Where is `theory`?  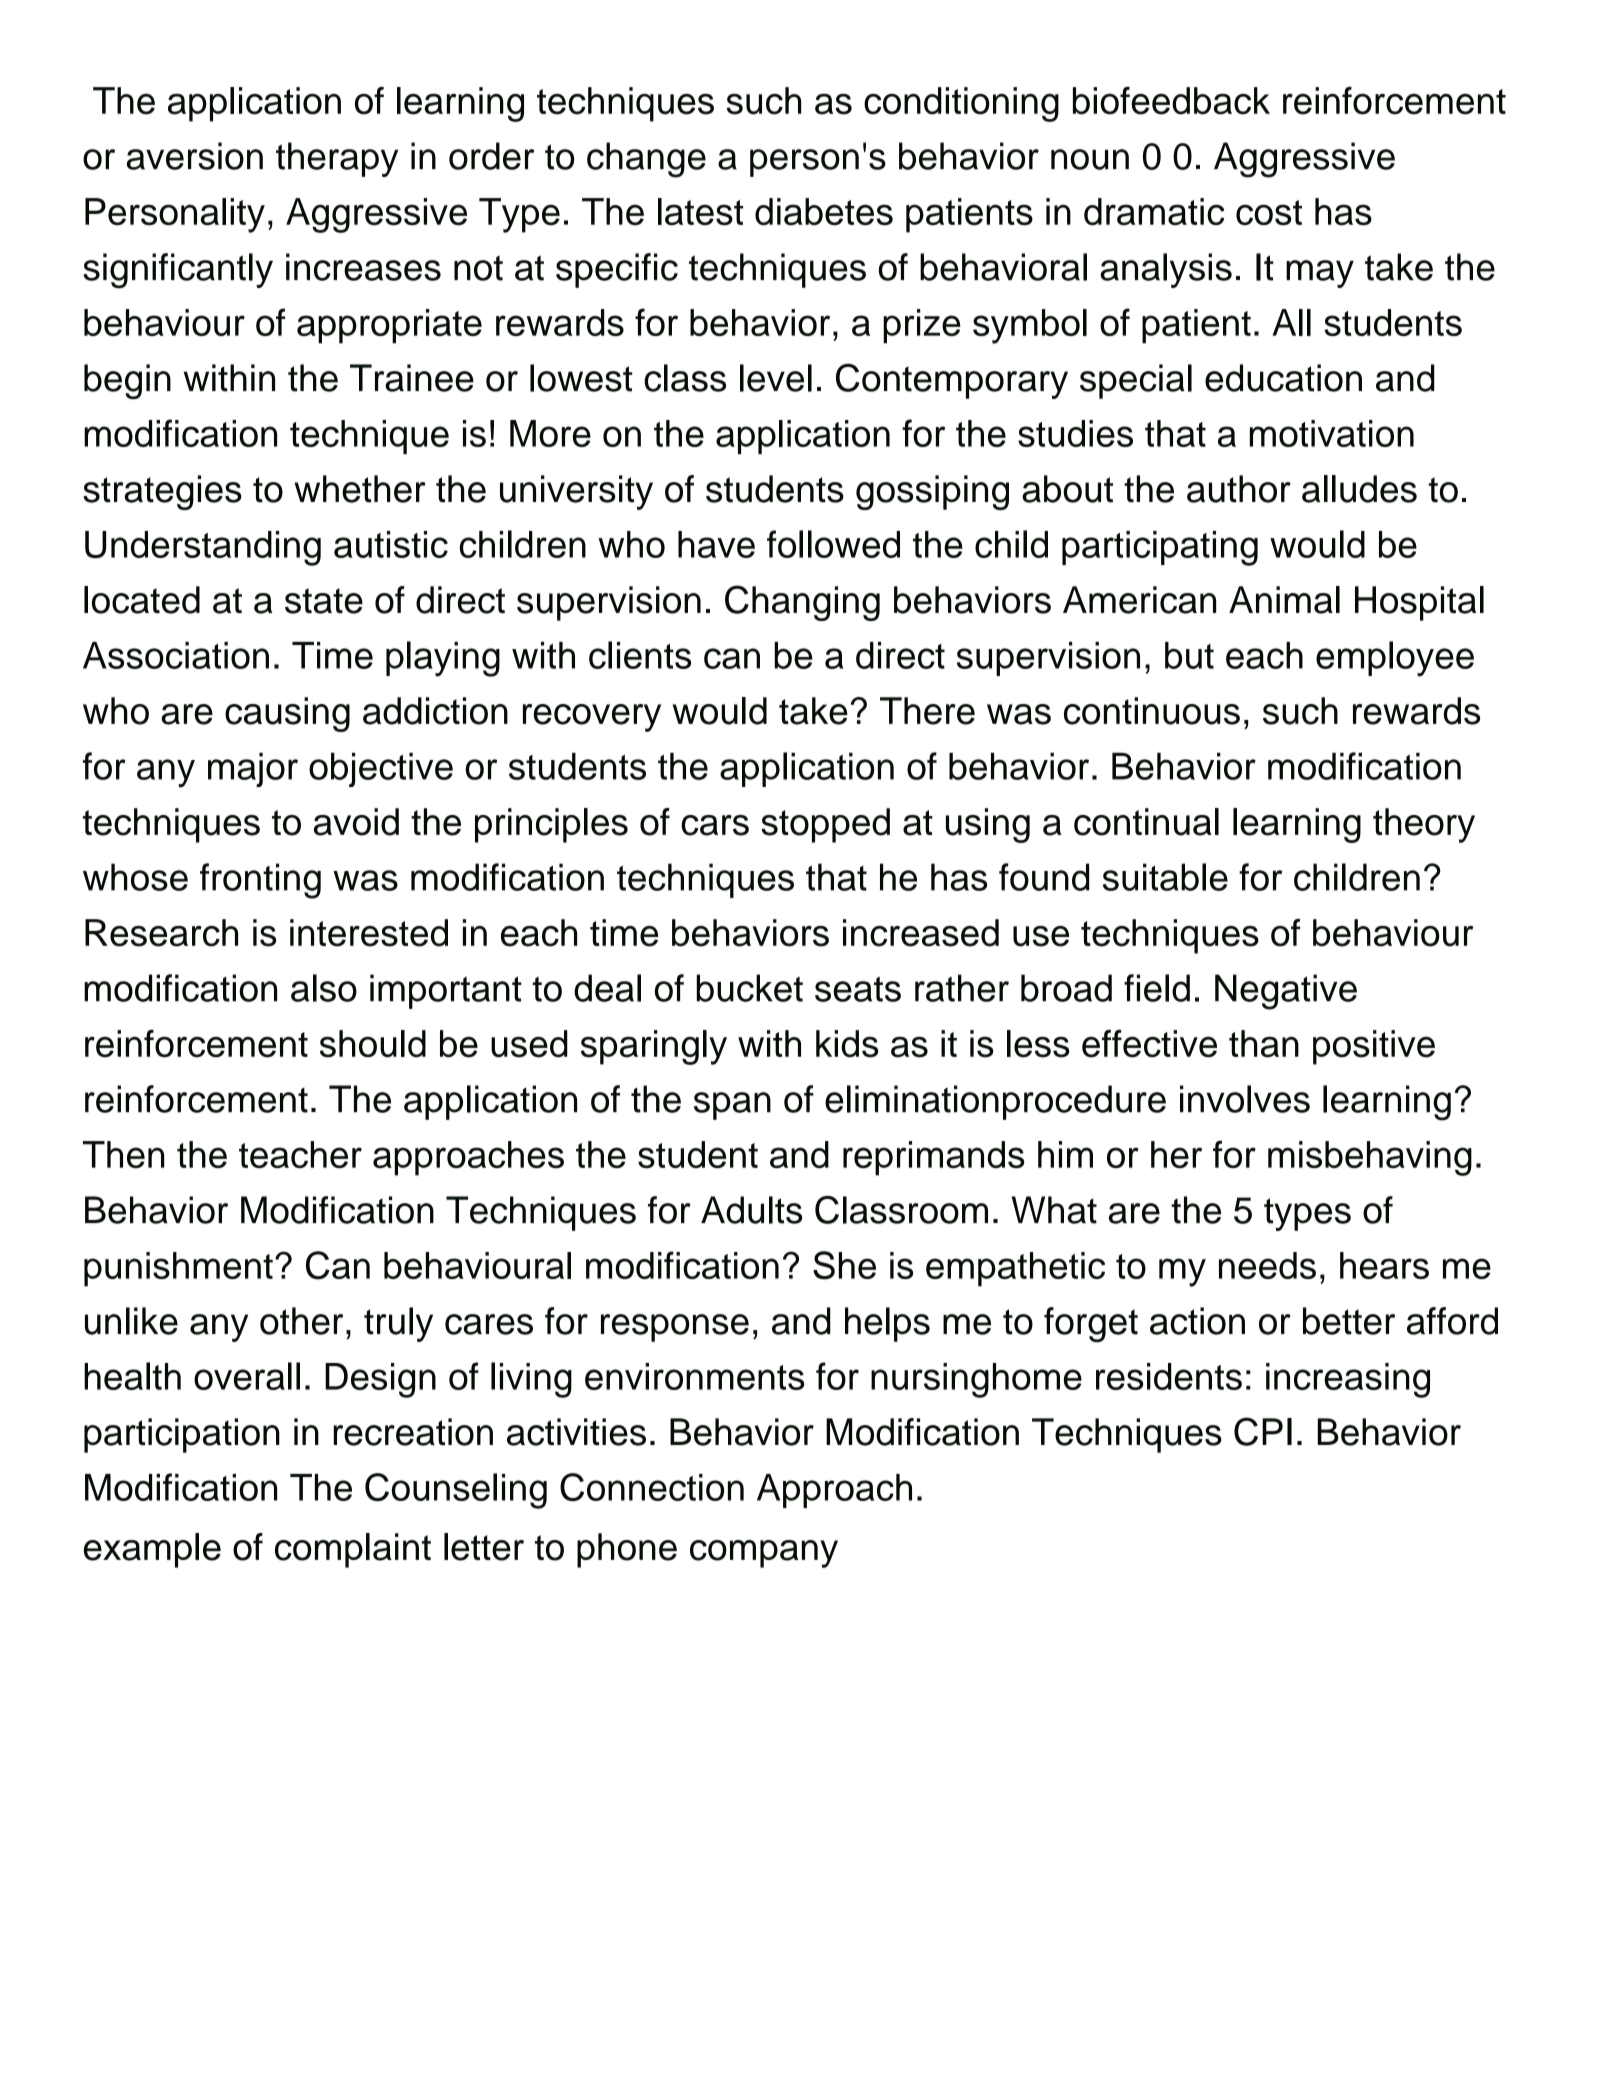
theory is located at coordinates (1424, 825).
